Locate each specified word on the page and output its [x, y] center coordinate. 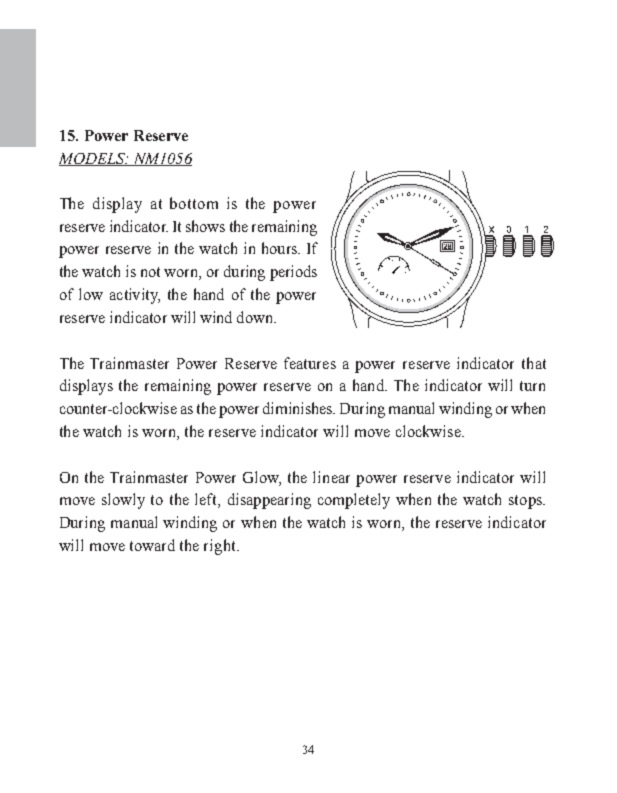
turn [532, 386]
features [310, 363]
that [534, 363]
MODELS [93, 159]
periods [293, 273]
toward [152, 545]
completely [354, 501]
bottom [194, 203]
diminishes [298, 408]
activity [135, 296]
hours [280, 248]
